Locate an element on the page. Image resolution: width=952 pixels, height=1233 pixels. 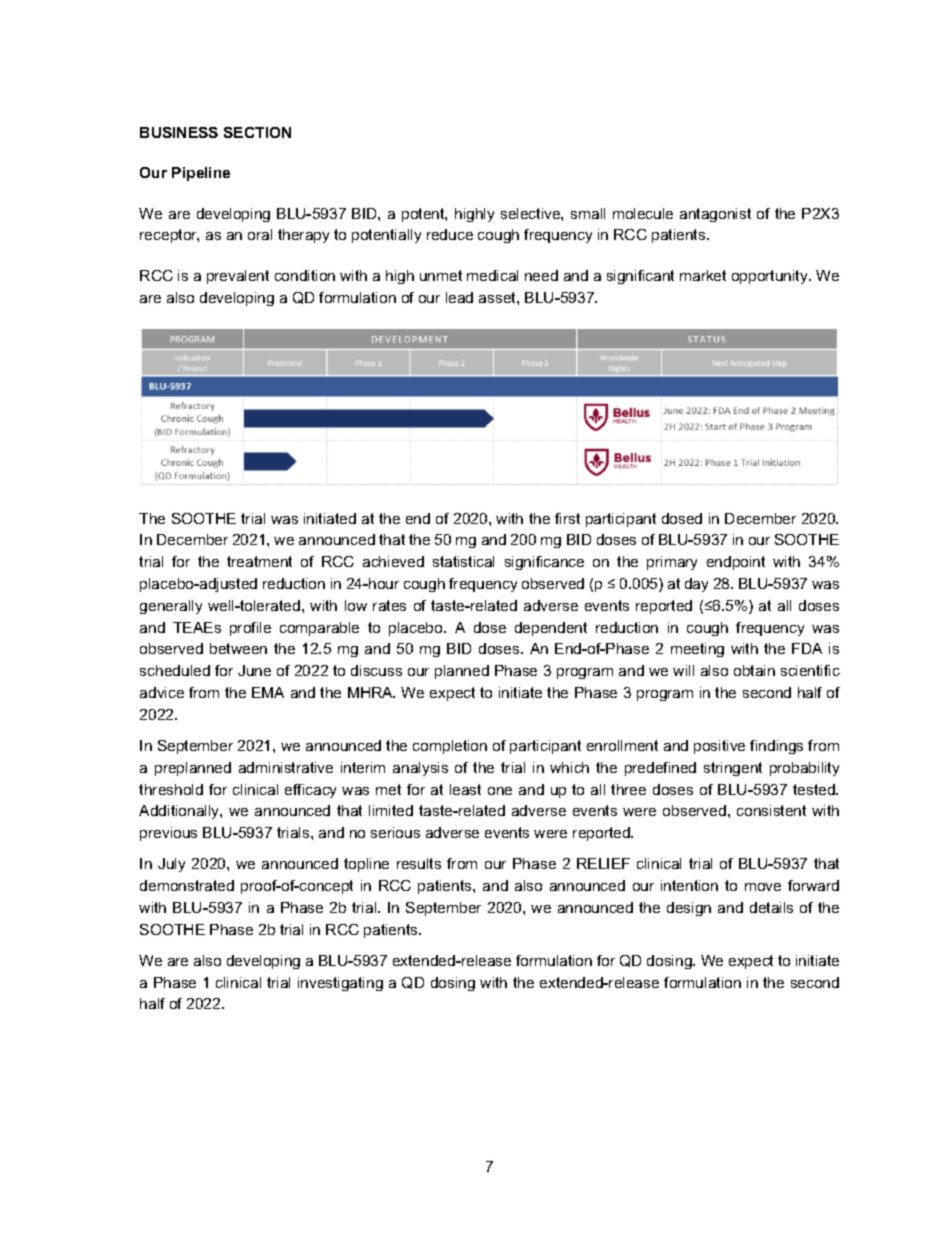
prevalent is located at coordinates (238, 277).
